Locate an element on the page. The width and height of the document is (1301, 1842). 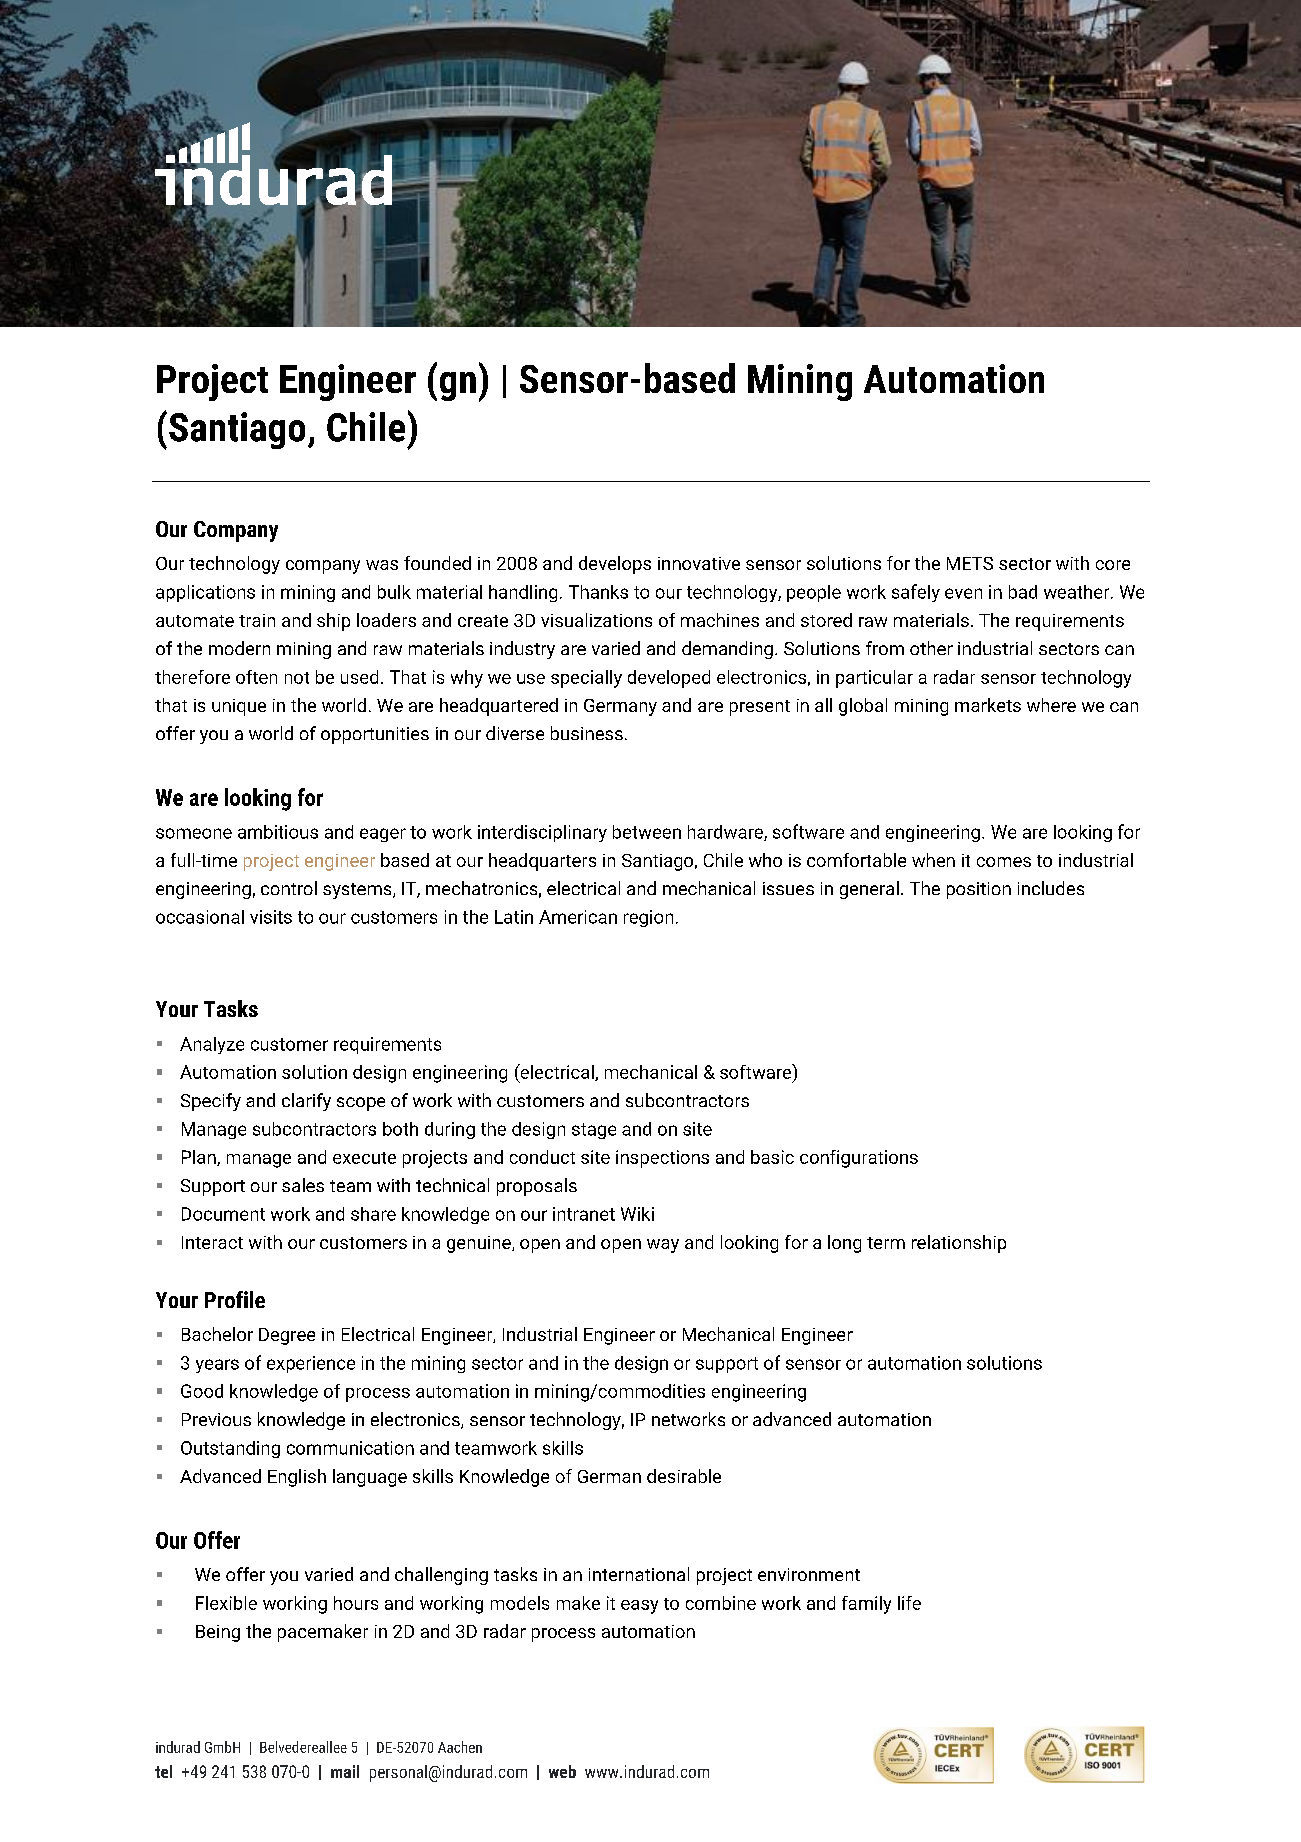
inspections is located at coordinates (662, 1159).
